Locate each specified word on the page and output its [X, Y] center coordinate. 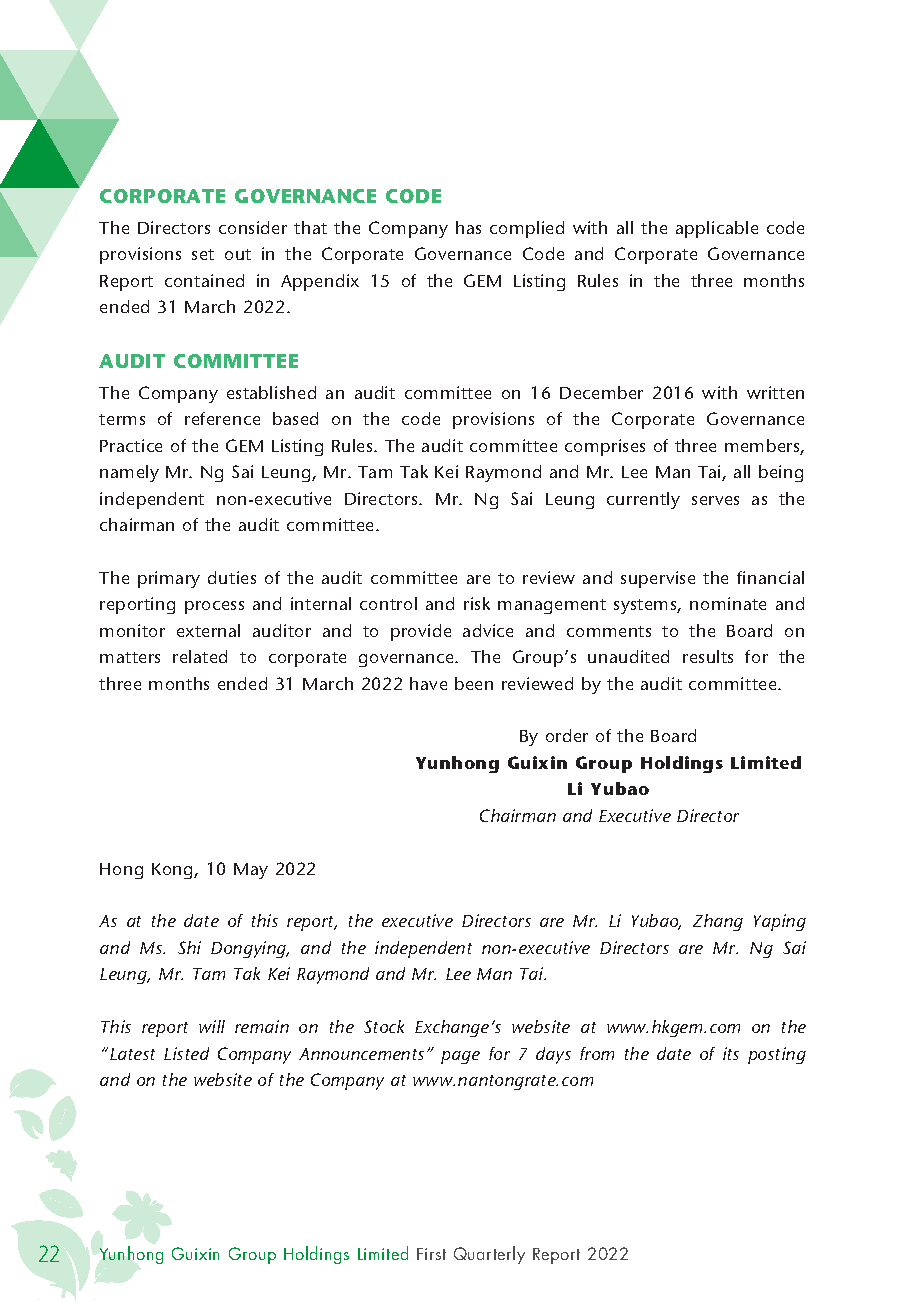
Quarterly [489, 1255]
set [203, 254]
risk [477, 603]
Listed [186, 1053]
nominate [728, 603]
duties [232, 577]
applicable [717, 229]
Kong [173, 871]
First [431, 1254]
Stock [384, 1026]
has [468, 227]
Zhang [718, 922]
